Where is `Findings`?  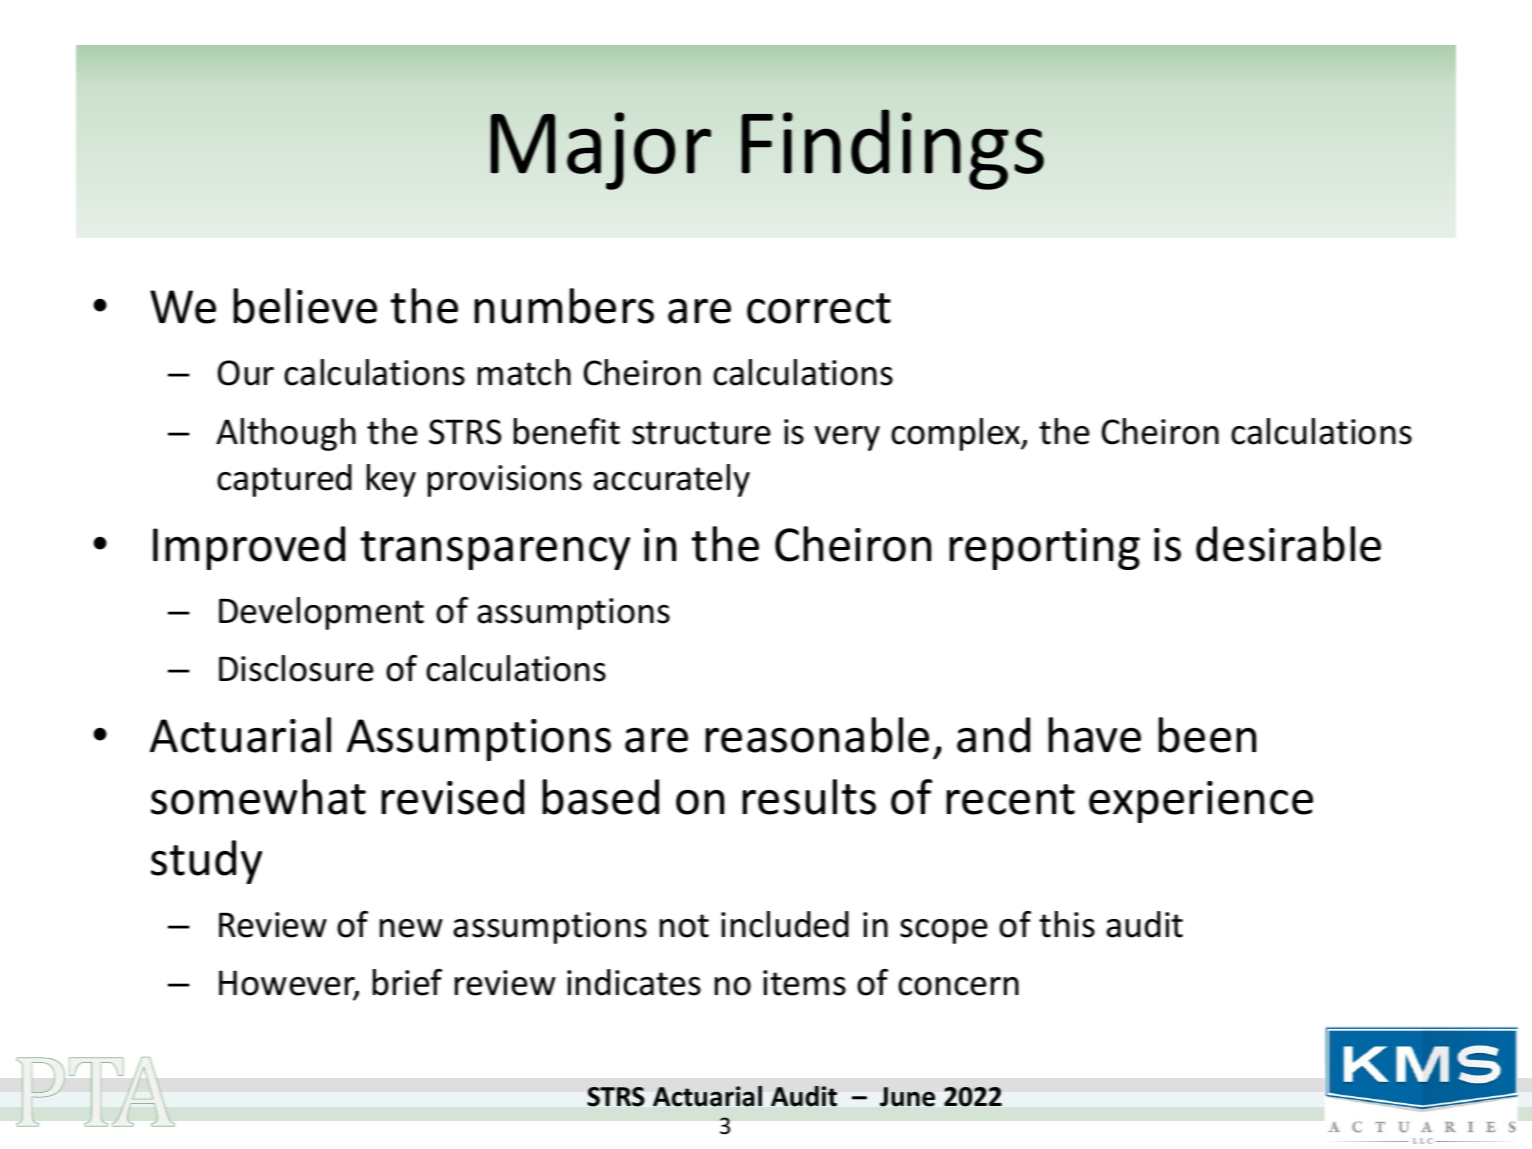
Findings is located at coordinates (893, 149).
